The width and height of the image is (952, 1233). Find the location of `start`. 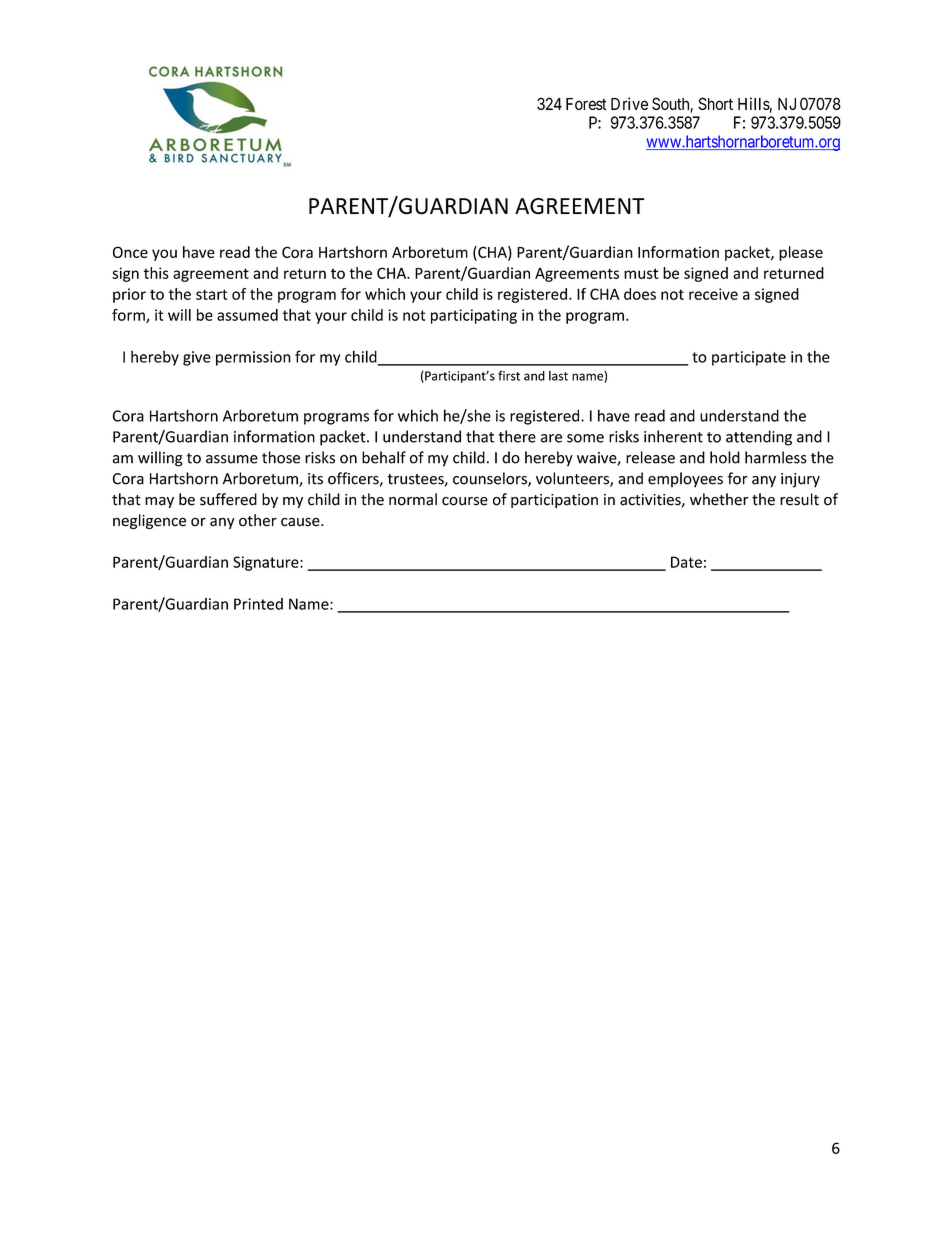

start is located at coordinates (212, 294).
